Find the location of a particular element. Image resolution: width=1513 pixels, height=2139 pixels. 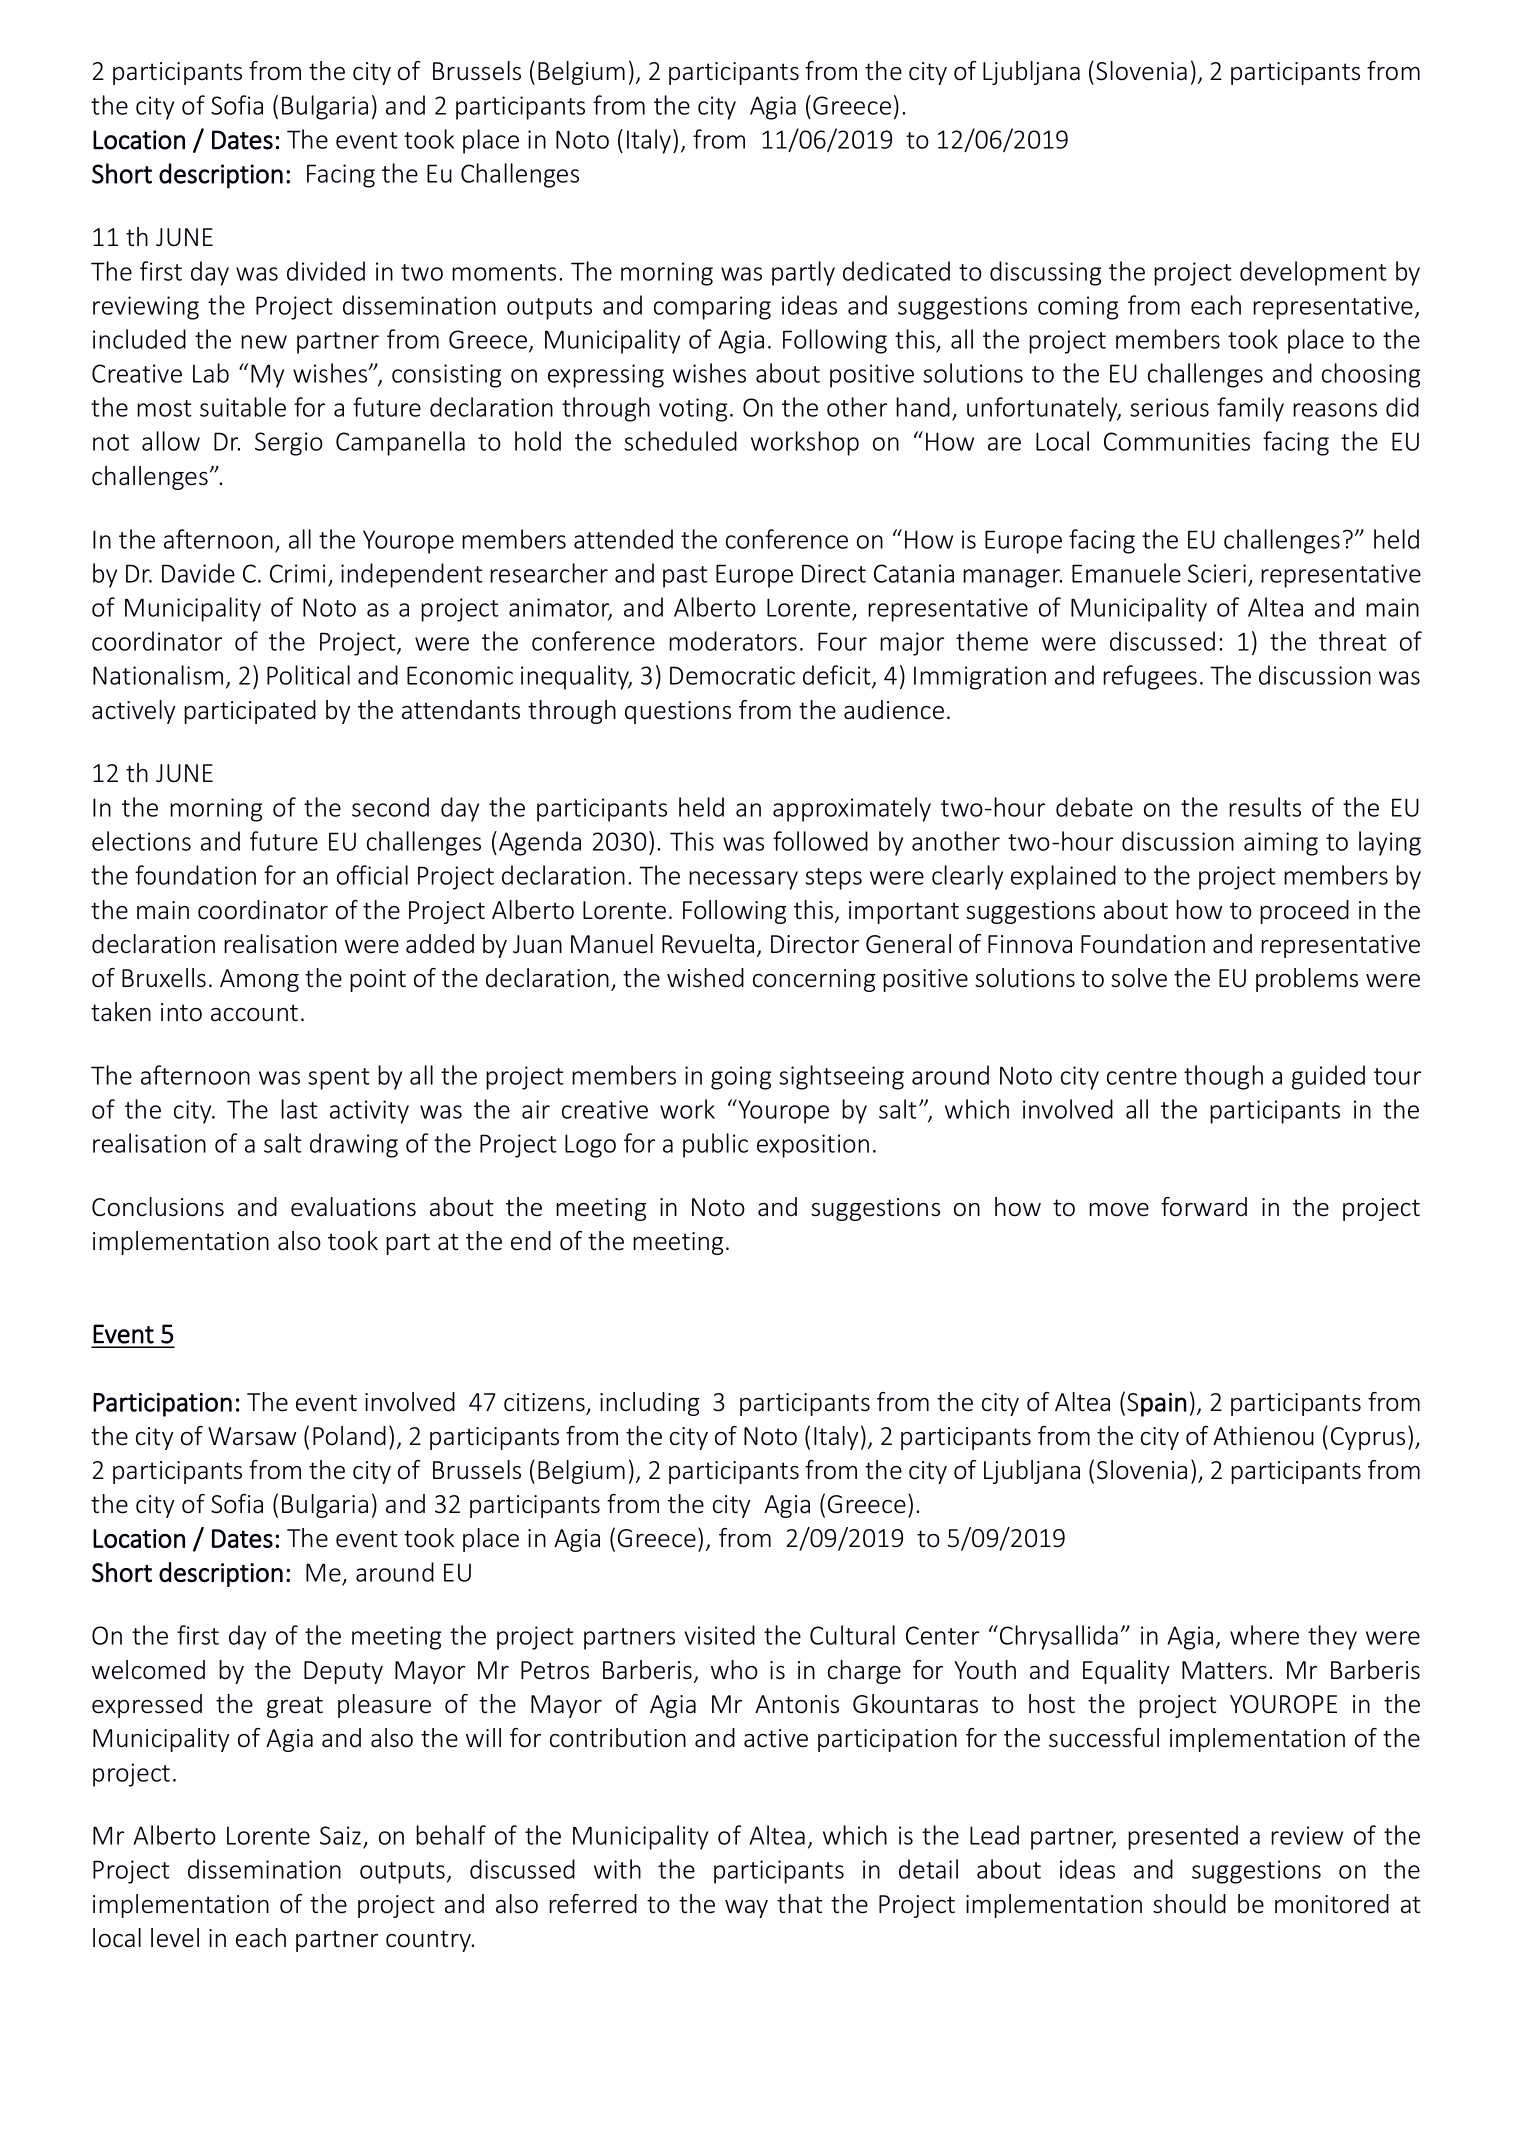

Warsaw is located at coordinates (252, 1436).
